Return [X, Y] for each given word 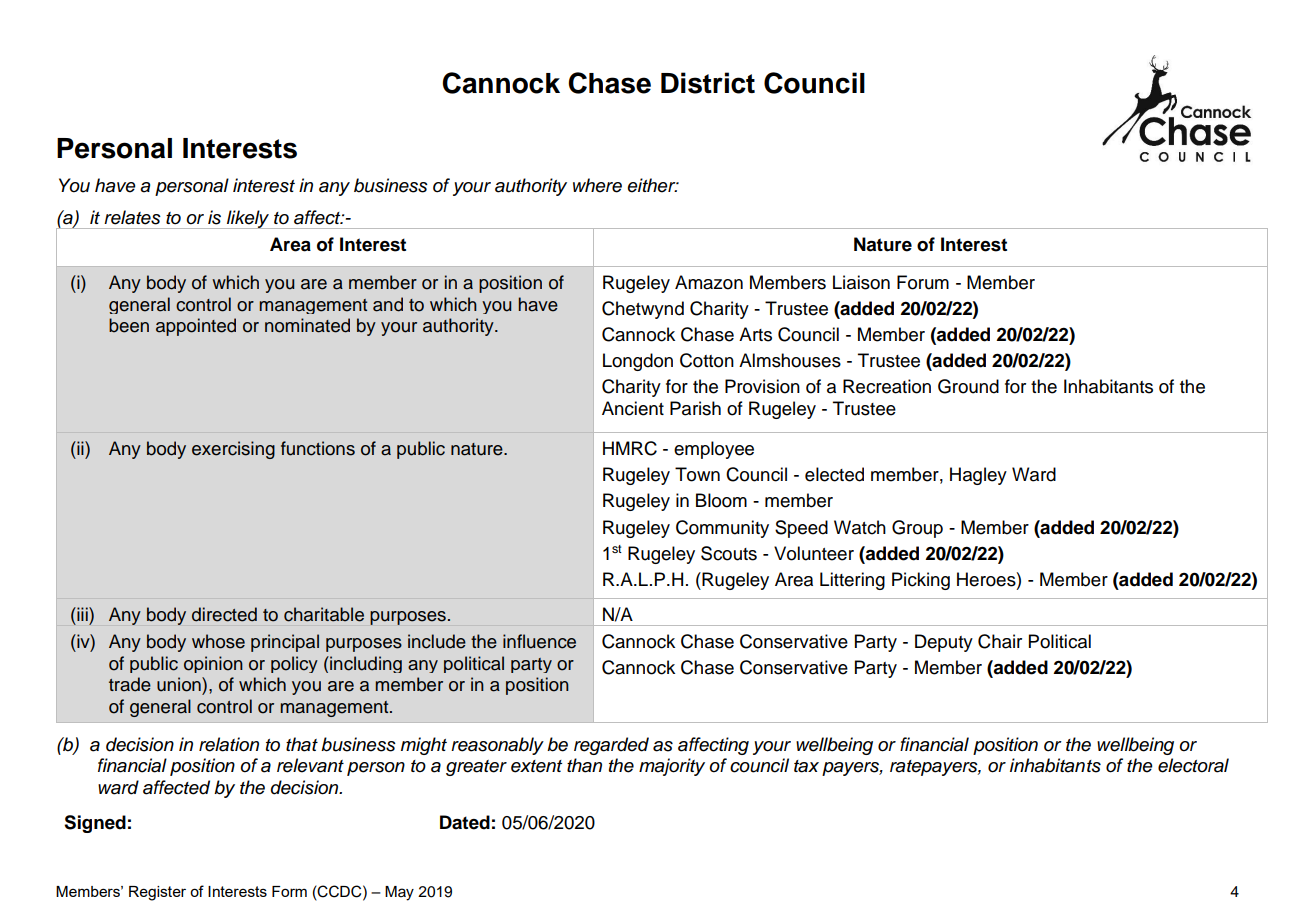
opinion [213, 664]
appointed [196, 327]
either [653, 185]
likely [248, 219]
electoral [1193, 765]
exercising [233, 450]
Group [917, 529]
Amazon [709, 282]
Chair [1000, 641]
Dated [465, 822]
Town [697, 474]
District [708, 83]
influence [539, 641]
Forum [923, 282]
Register [157, 893]
